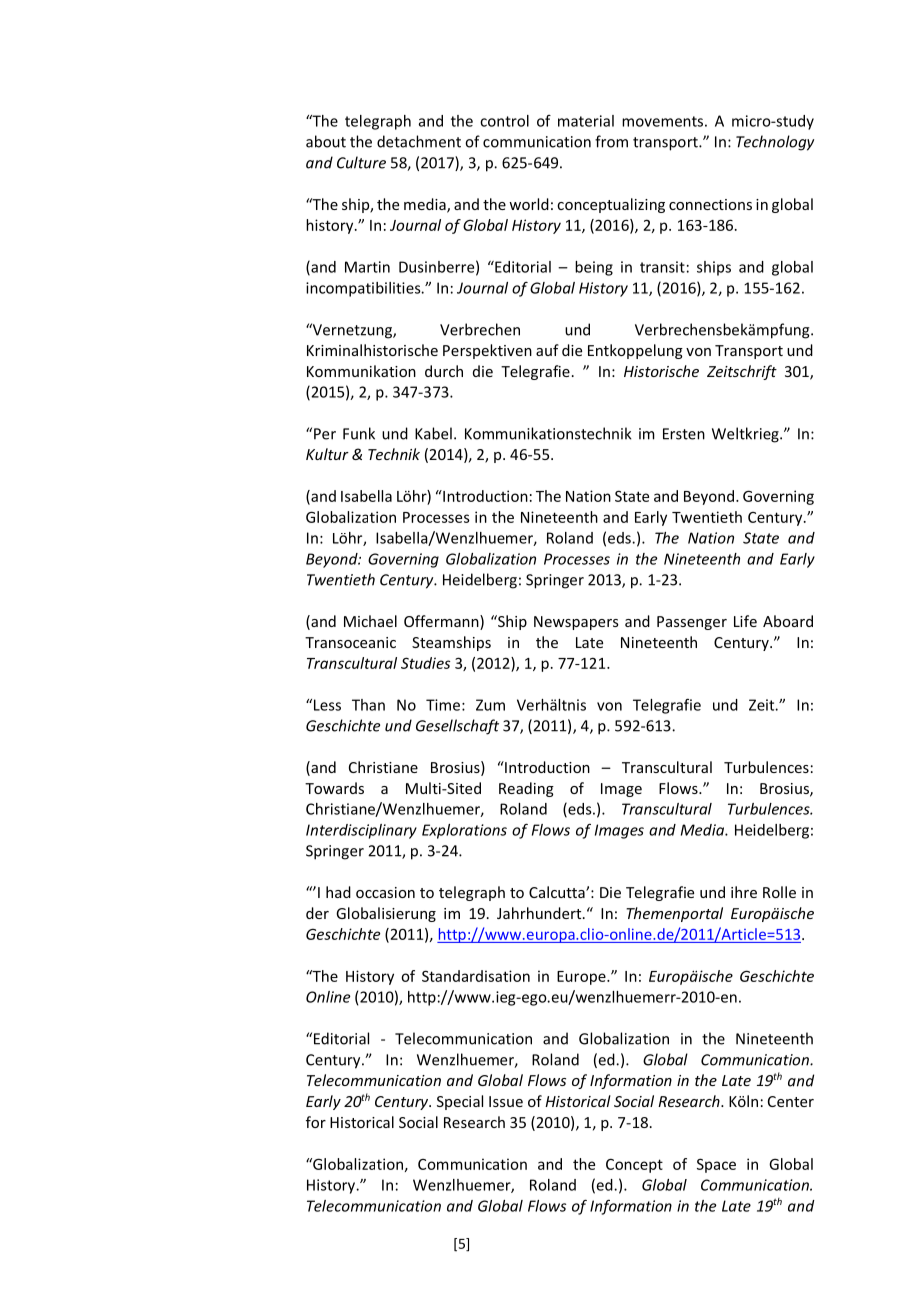 This screenshot has width=924, height=1308. I want to click on Calcutta, so click(558, 892).
